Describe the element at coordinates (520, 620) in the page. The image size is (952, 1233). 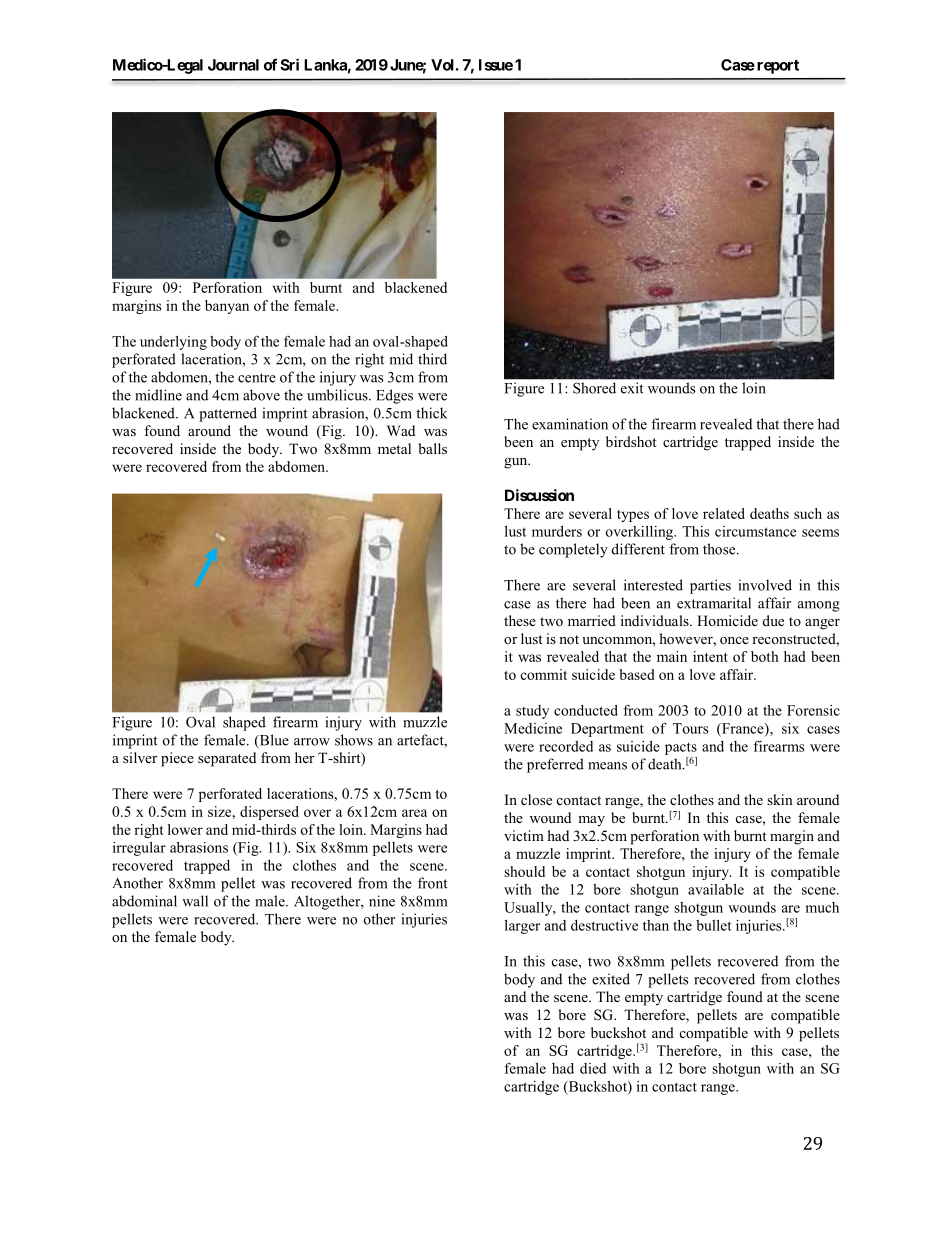
I see `these` at that location.
